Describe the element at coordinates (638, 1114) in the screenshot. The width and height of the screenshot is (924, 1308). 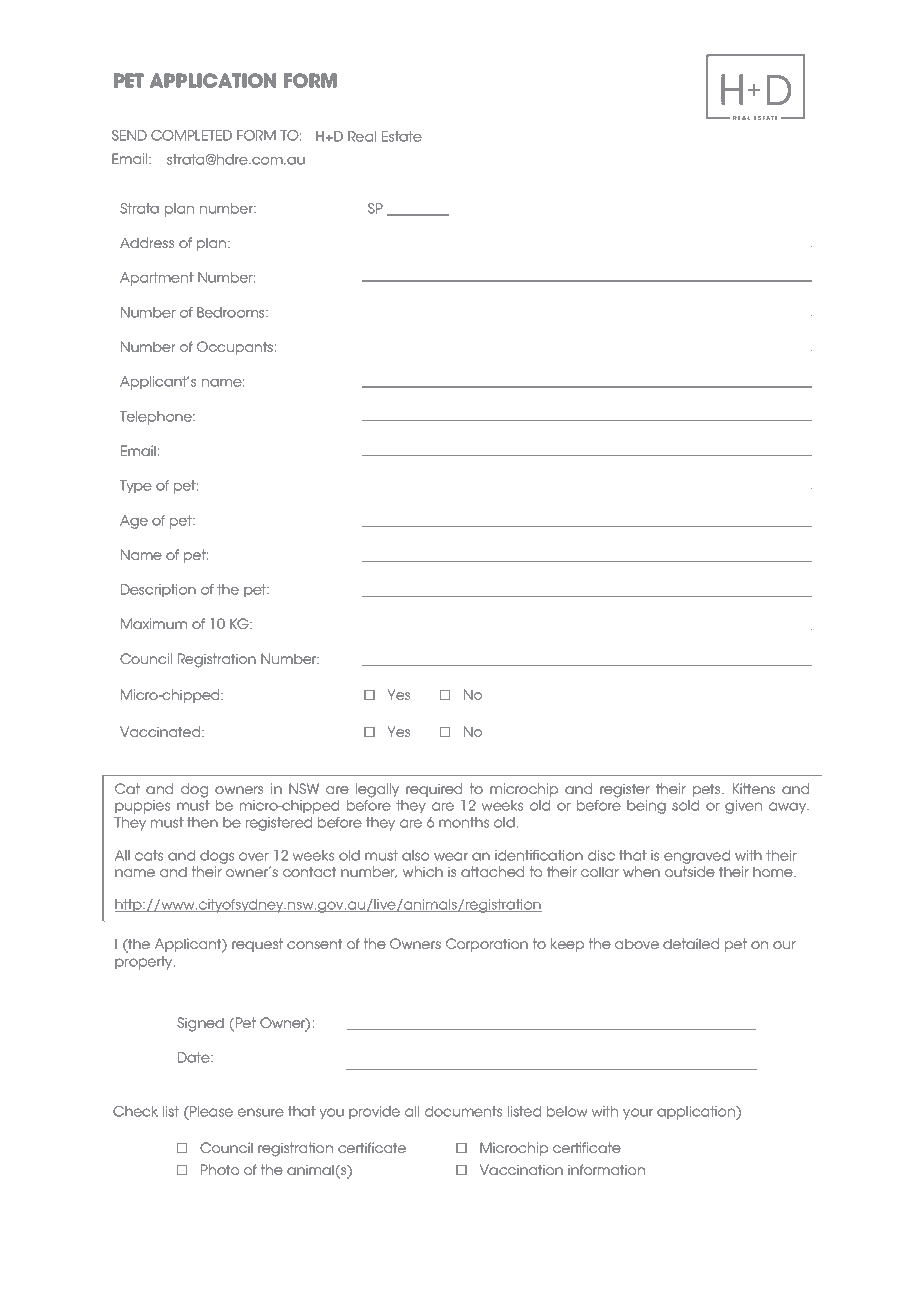
I see `your` at that location.
